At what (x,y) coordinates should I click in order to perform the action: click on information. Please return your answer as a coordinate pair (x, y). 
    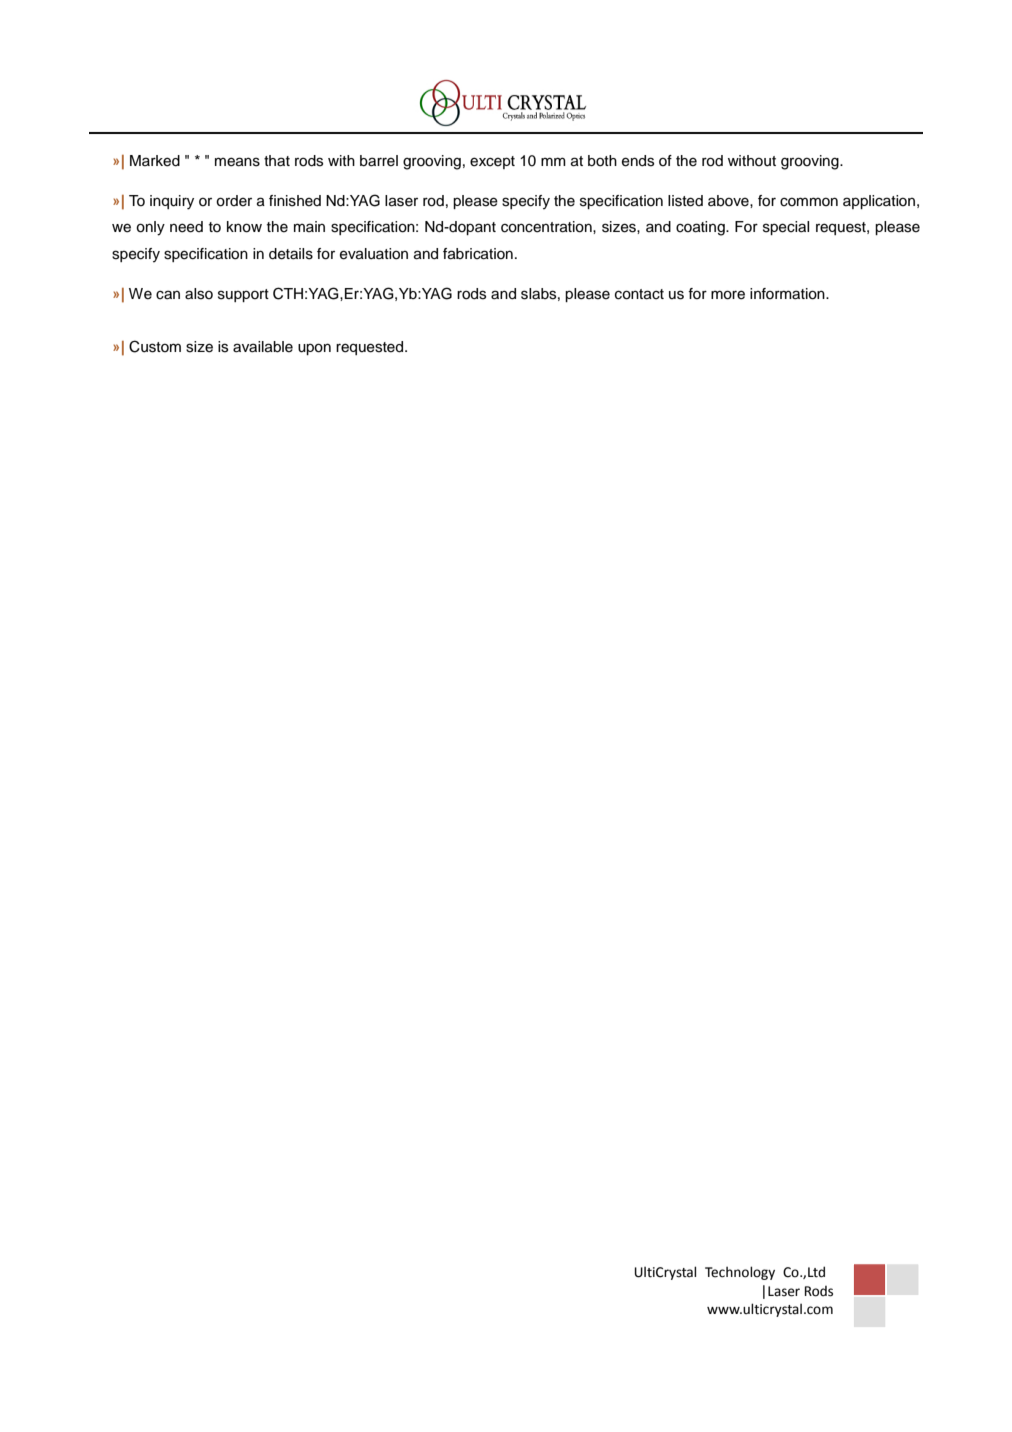
    Looking at the image, I should click on (788, 294).
